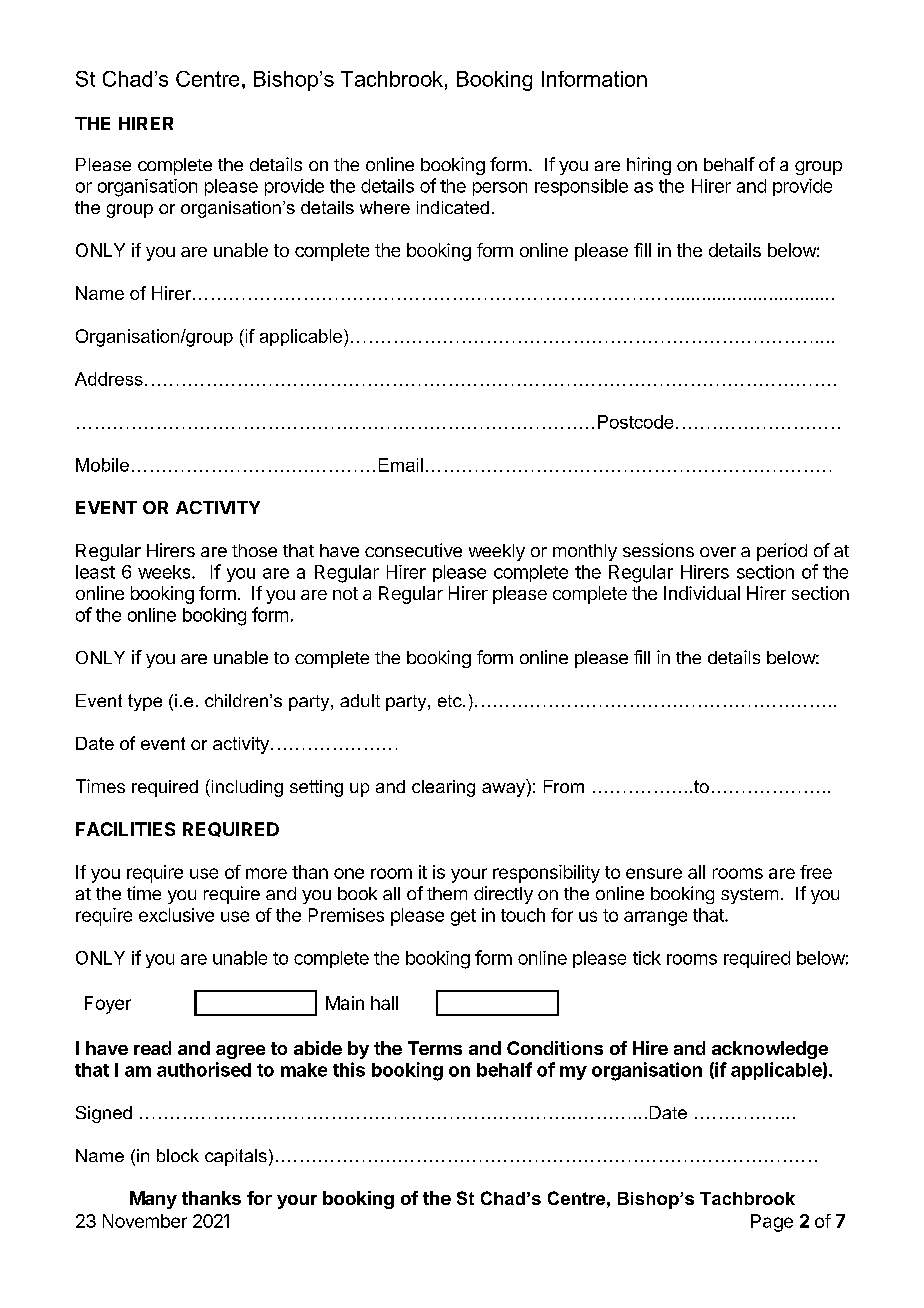 This screenshot has width=924, height=1308. What do you see at coordinates (145, 702) in the screenshot?
I see `type` at bounding box center [145, 702].
